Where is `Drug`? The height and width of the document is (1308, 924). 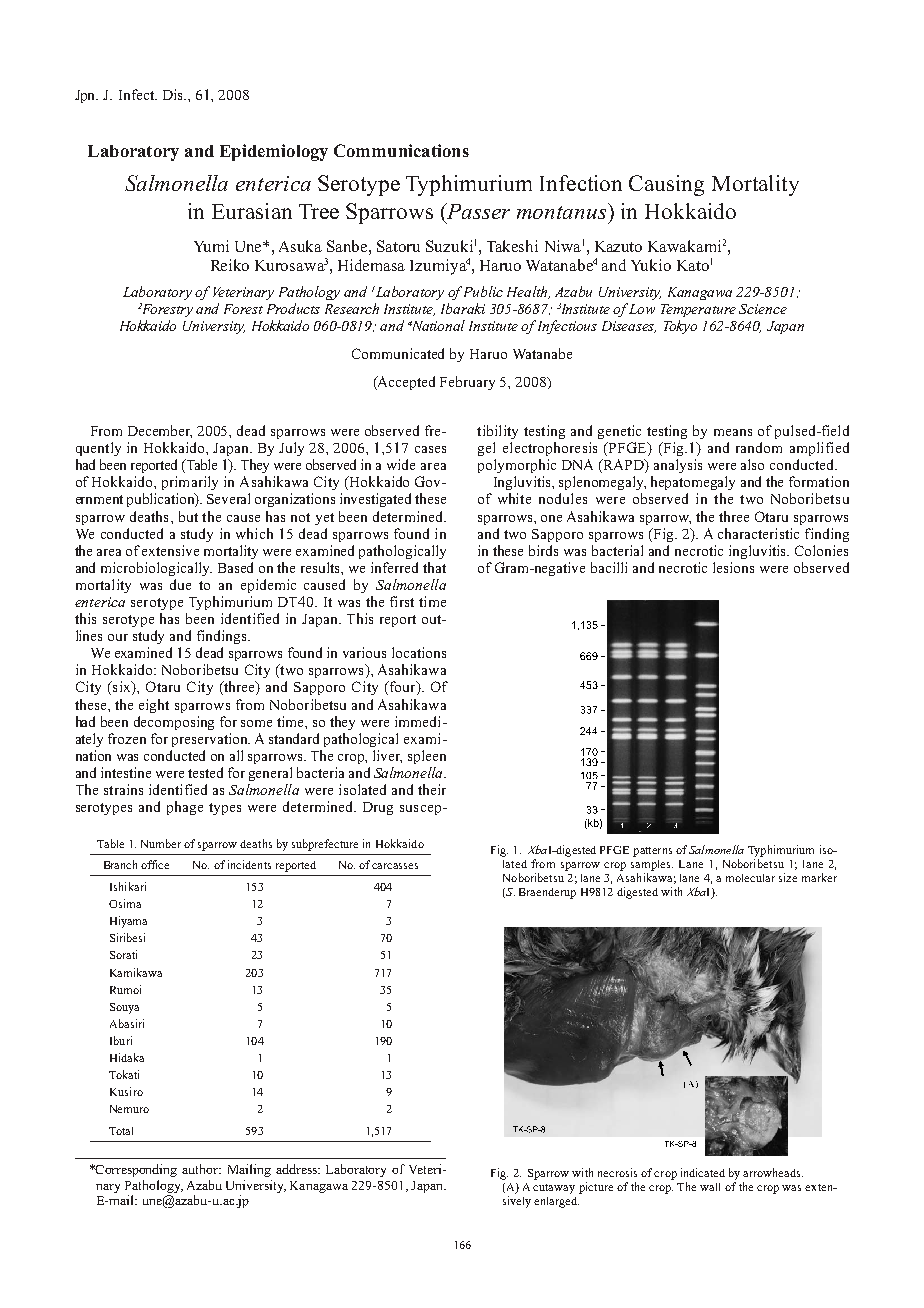
Drug is located at coordinates (378, 808).
